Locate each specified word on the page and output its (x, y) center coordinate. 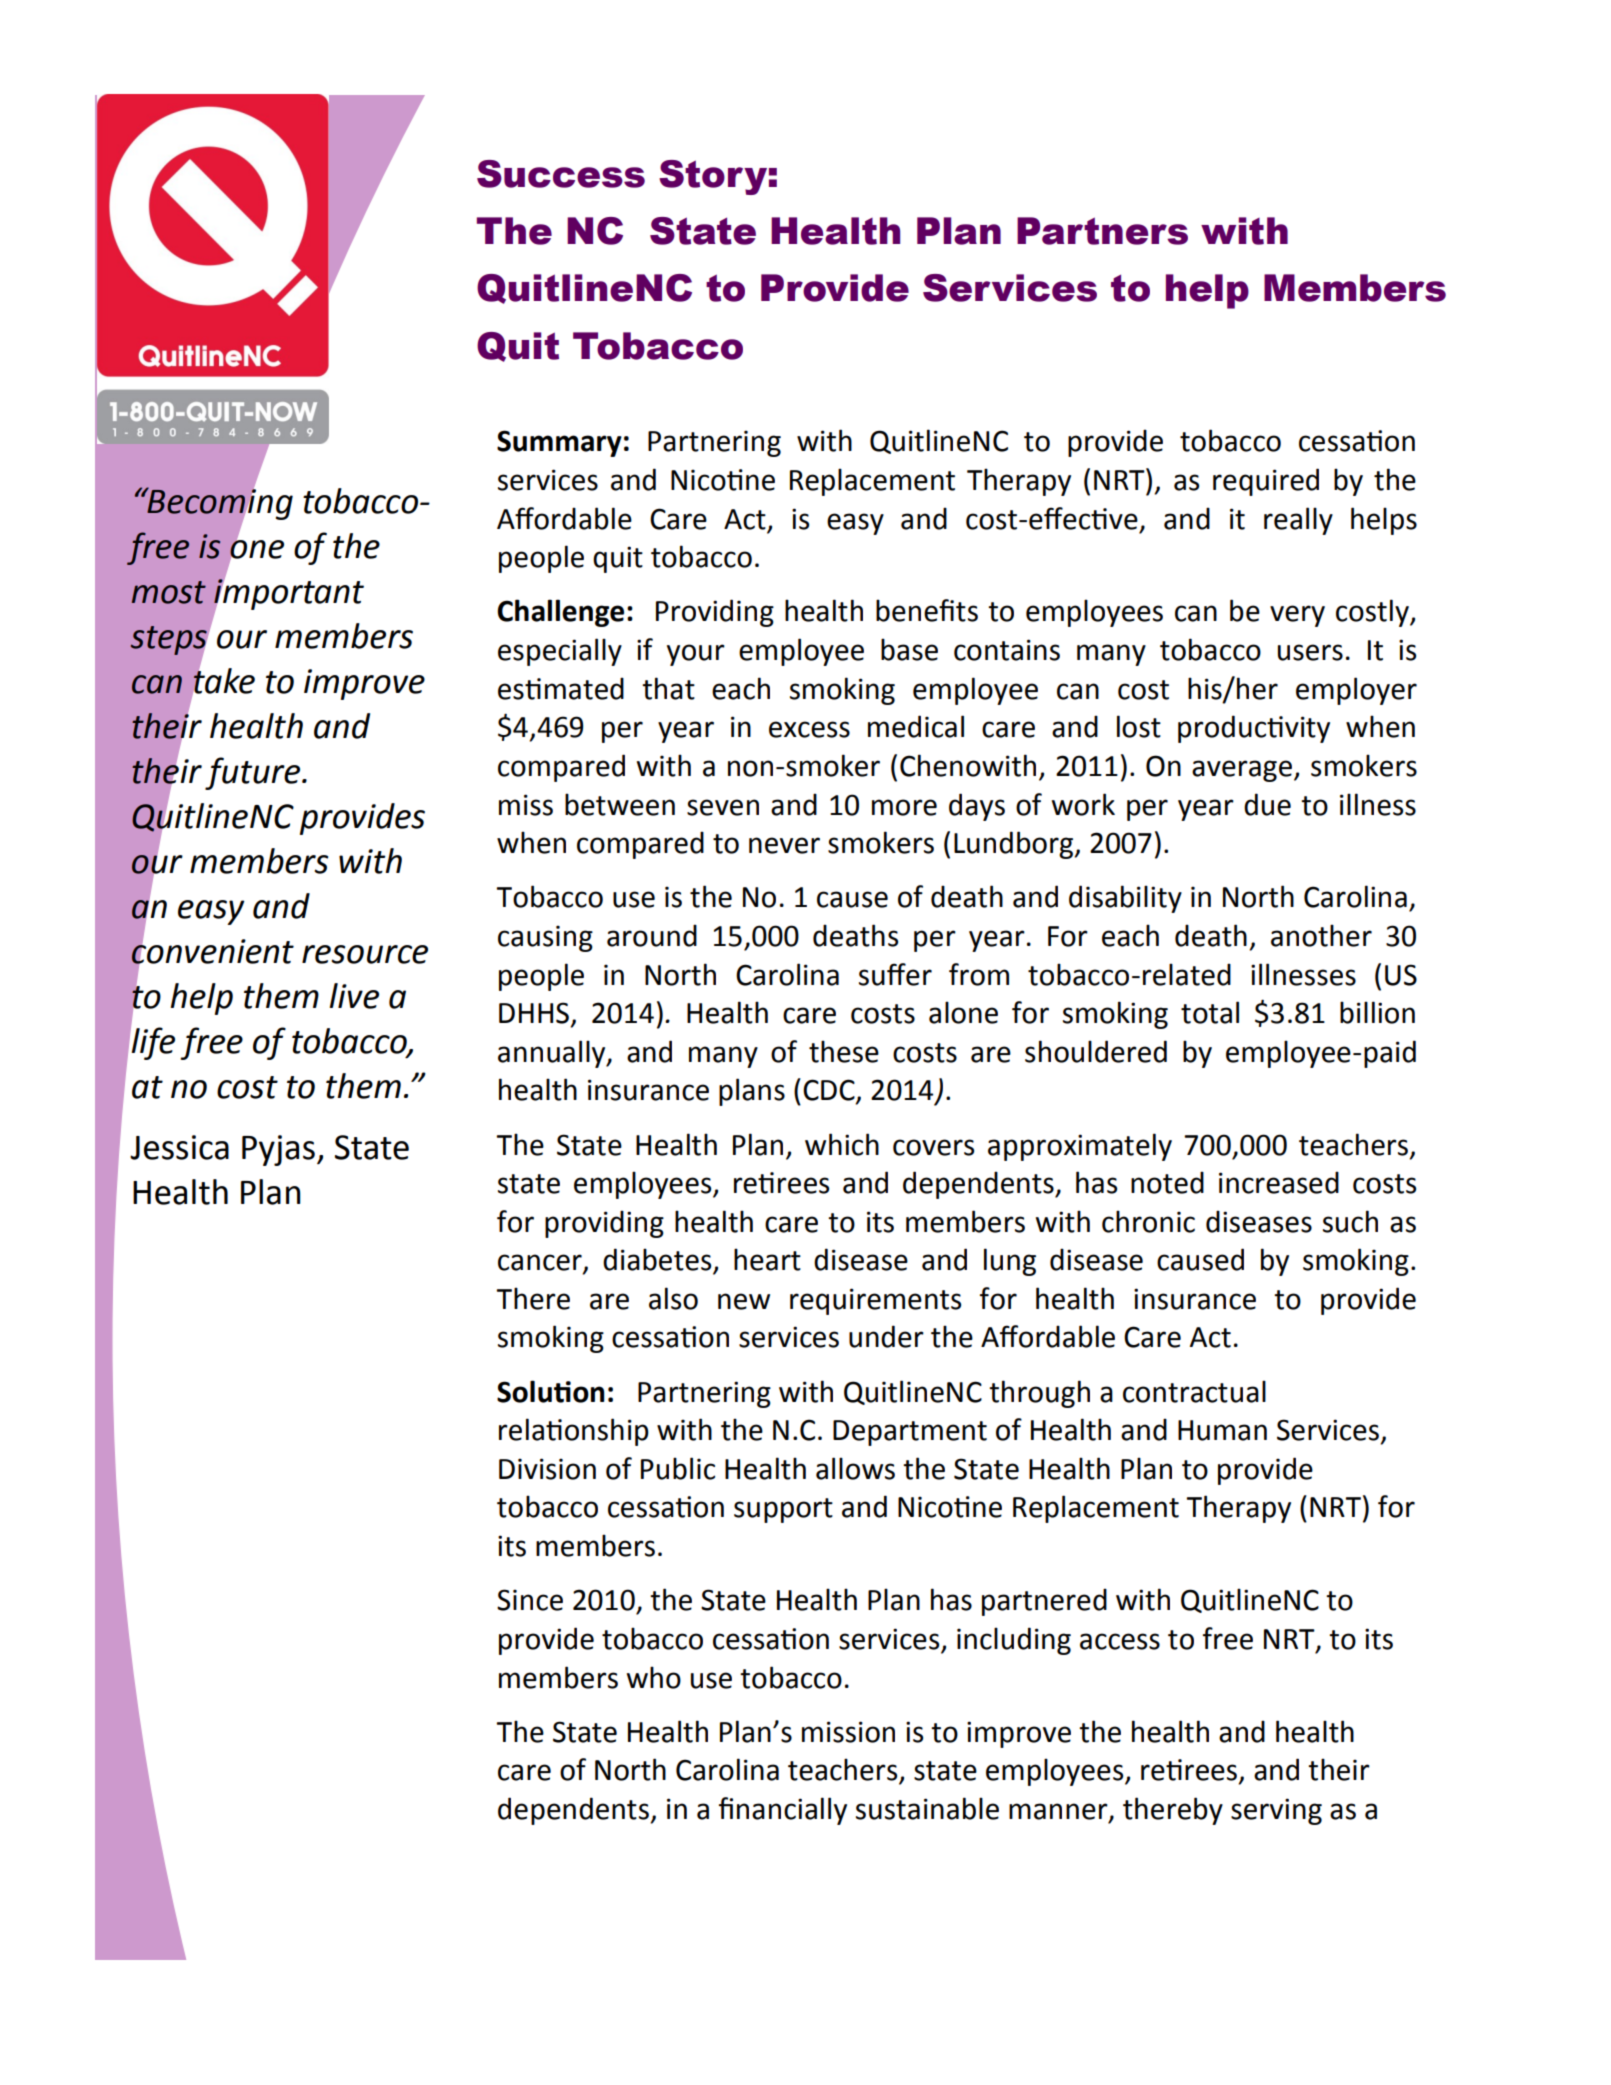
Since (530, 1600)
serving (1276, 1811)
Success (561, 174)
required (1266, 482)
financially (783, 1811)
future (254, 773)
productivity (1254, 729)
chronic (1148, 1221)
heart (767, 1259)
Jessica (179, 1147)
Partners (1102, 231)
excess (809, 729)
